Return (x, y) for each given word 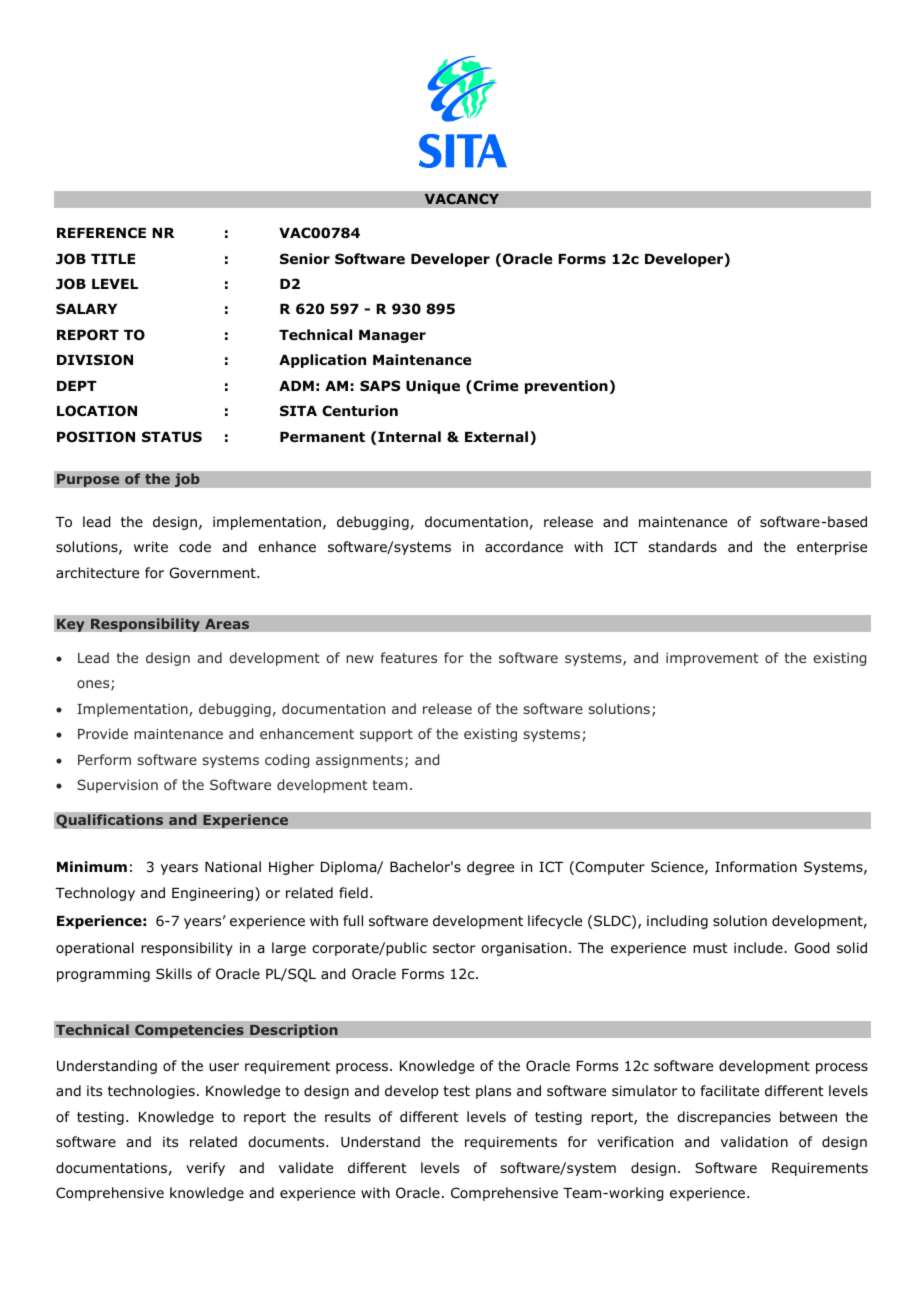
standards (682, 546)
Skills (174, 973)
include (759, 947)
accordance (524, 547)
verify (205, 1169)
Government (214, 572)
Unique (433, 387)
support (386, 735)
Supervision (117, 786)
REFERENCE (101, 232)
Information (756, 867)
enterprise (832, 548)
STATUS (172, 437)
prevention (566, 387)
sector (454, 948)
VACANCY (461, 199)
